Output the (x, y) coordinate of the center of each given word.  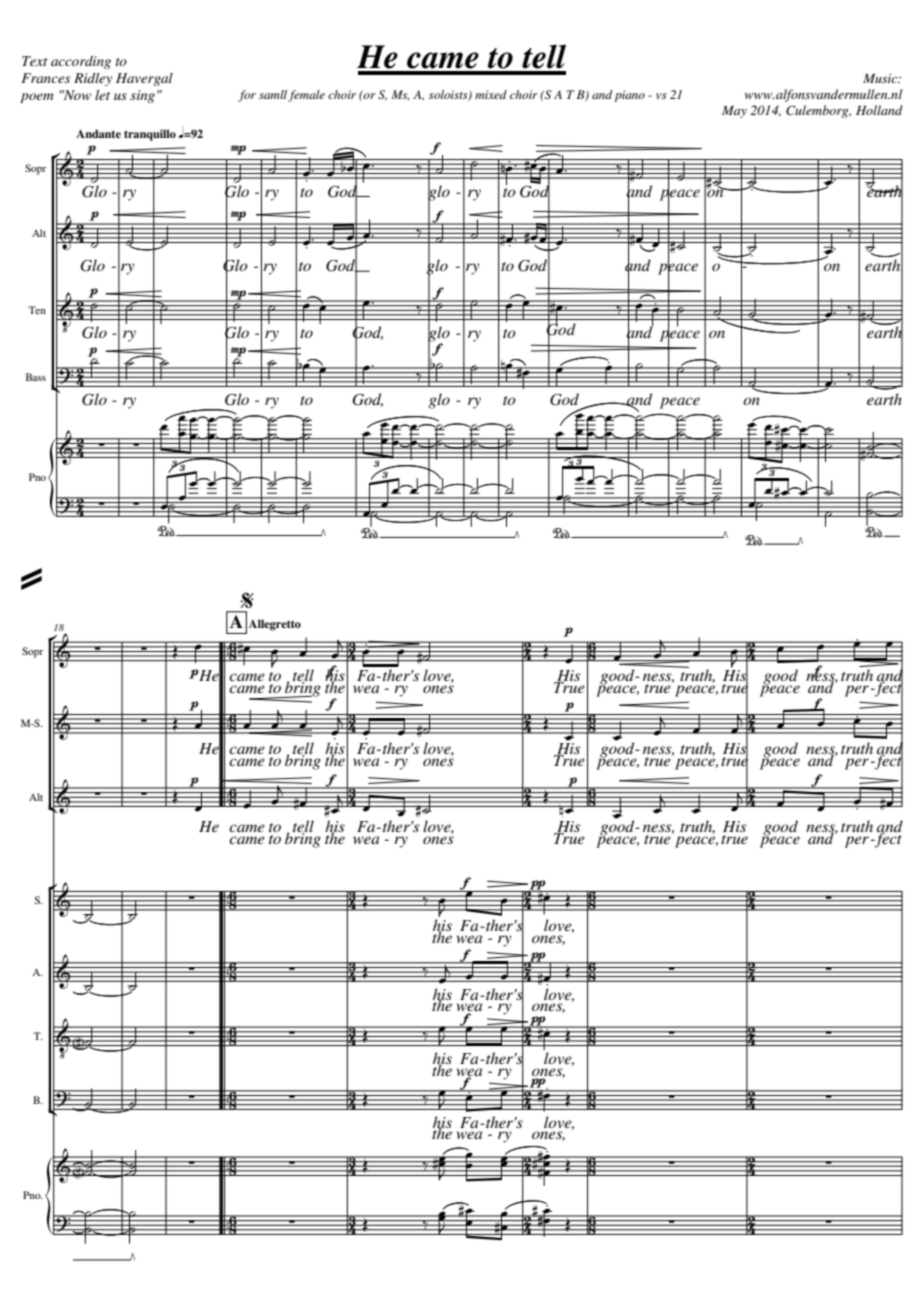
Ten (37, 310)
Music (881, 78)
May (734, 112)
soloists (449, 95)
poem (36, 98)
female (306, 96)
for (247, 96)
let (102, 95)
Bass (36, 377)
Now (76, 95)
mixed (491, 94)
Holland (879, 110)
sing (142, 96)
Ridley (93, 79)
